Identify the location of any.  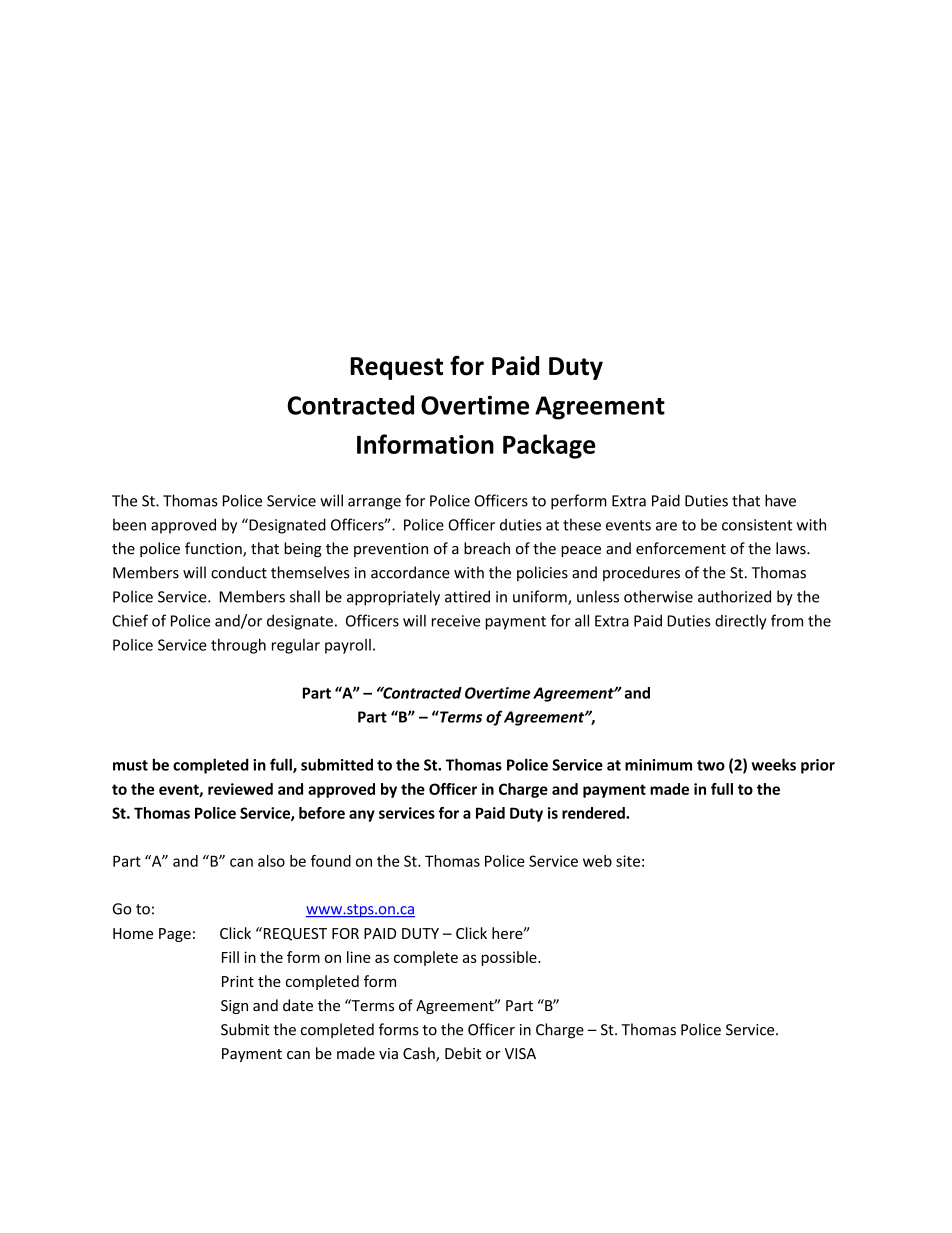
(362, 816).
